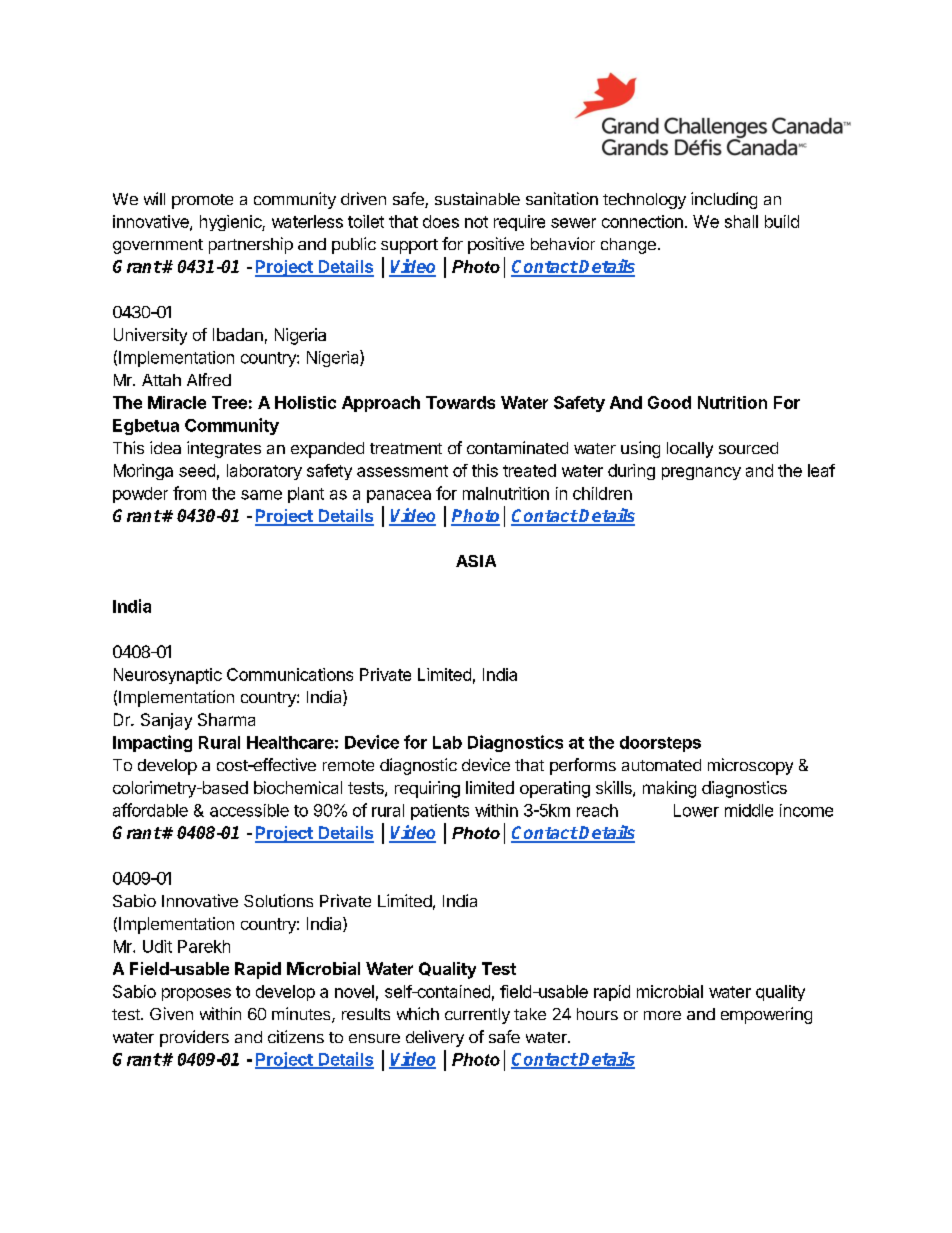 The height and width of the screenshot is (1233, 952). Describe the element at coordinates (249, 810) in the screenshot. I see `accessible` at that location.
